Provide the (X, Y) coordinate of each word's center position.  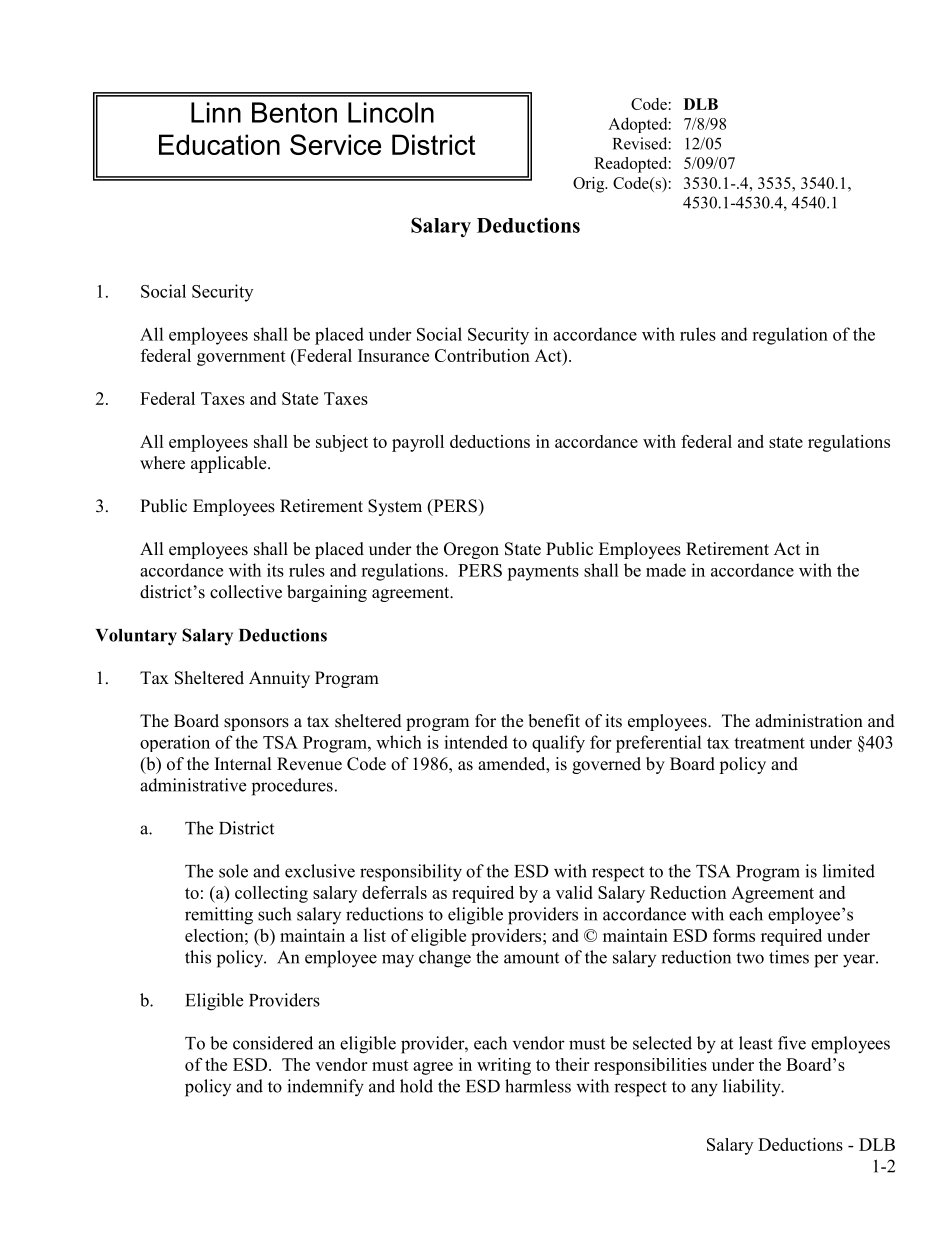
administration (809, 721)
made (666, 570)
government (241, 358)
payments (543, 573)
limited (849, 871)
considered (273, 1043)
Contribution (482, 355)
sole (233, 871)
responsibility (411, 873)
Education (219, 144)
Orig (590, 185)
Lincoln (391, 112)
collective (246, 592)
